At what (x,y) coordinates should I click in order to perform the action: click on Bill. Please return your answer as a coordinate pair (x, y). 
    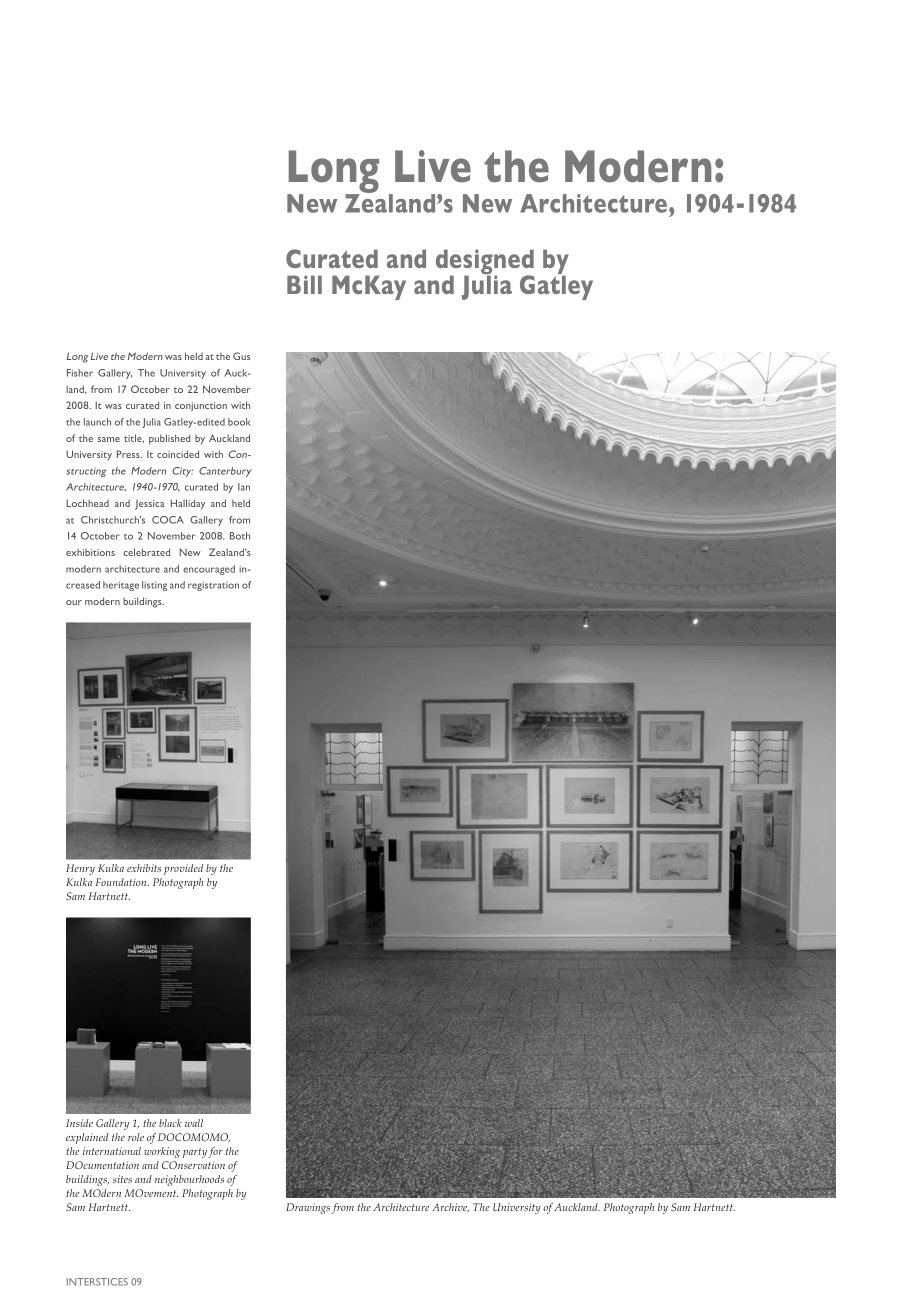
    Looking at the image, I should click on (304, 284).
